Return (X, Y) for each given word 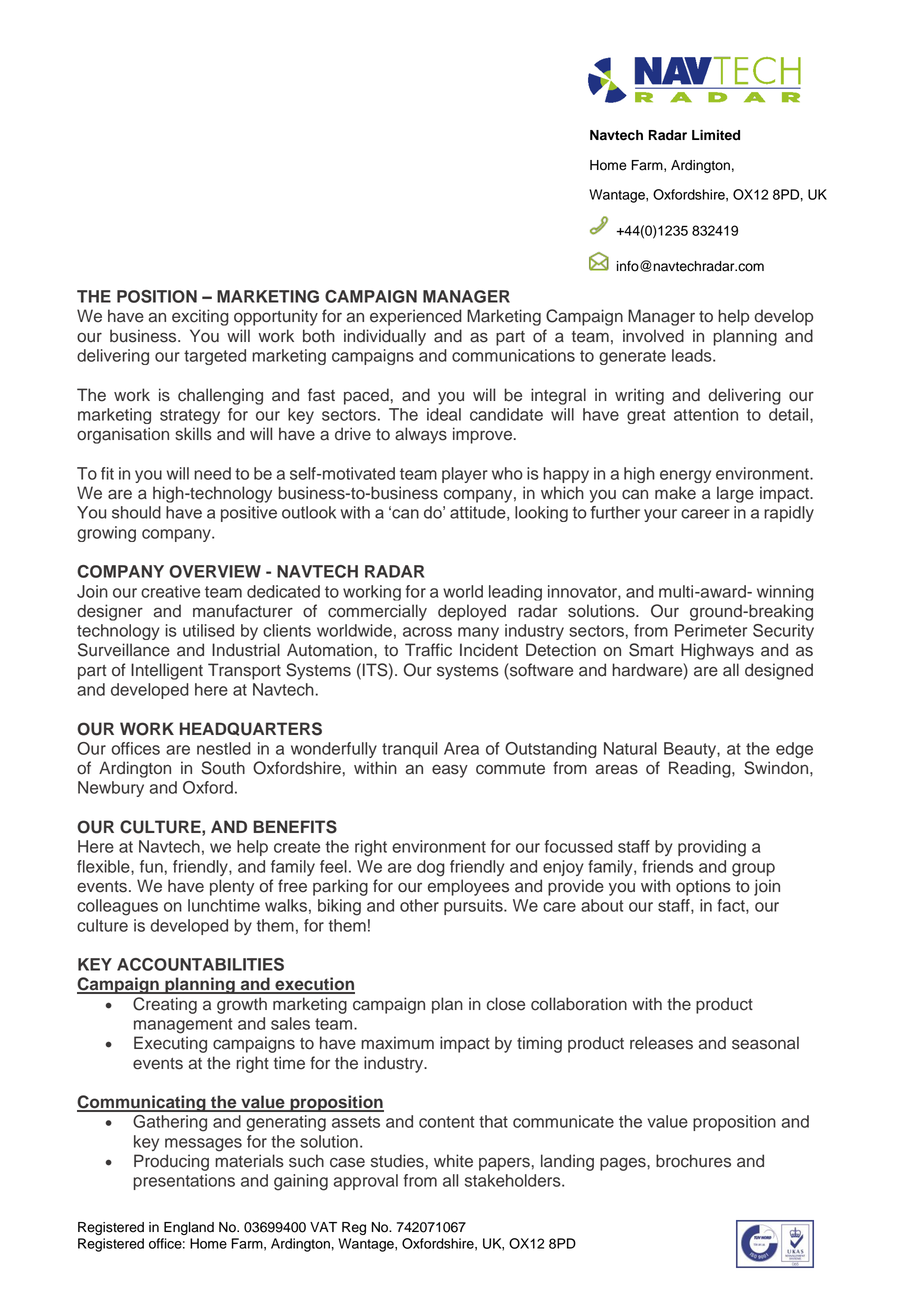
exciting (200, 317)
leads (693, 355)
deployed (472, 612)
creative (170, 591)
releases (661, 1043)
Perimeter (711, 630)
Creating (165, 1005)
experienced (416, 317)
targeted (215, 357)
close (506, 1004)
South (223, 768)
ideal (444, 414)
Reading (701, 769)
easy (450, 771)
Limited (716, 135)
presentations (184, 1182)
